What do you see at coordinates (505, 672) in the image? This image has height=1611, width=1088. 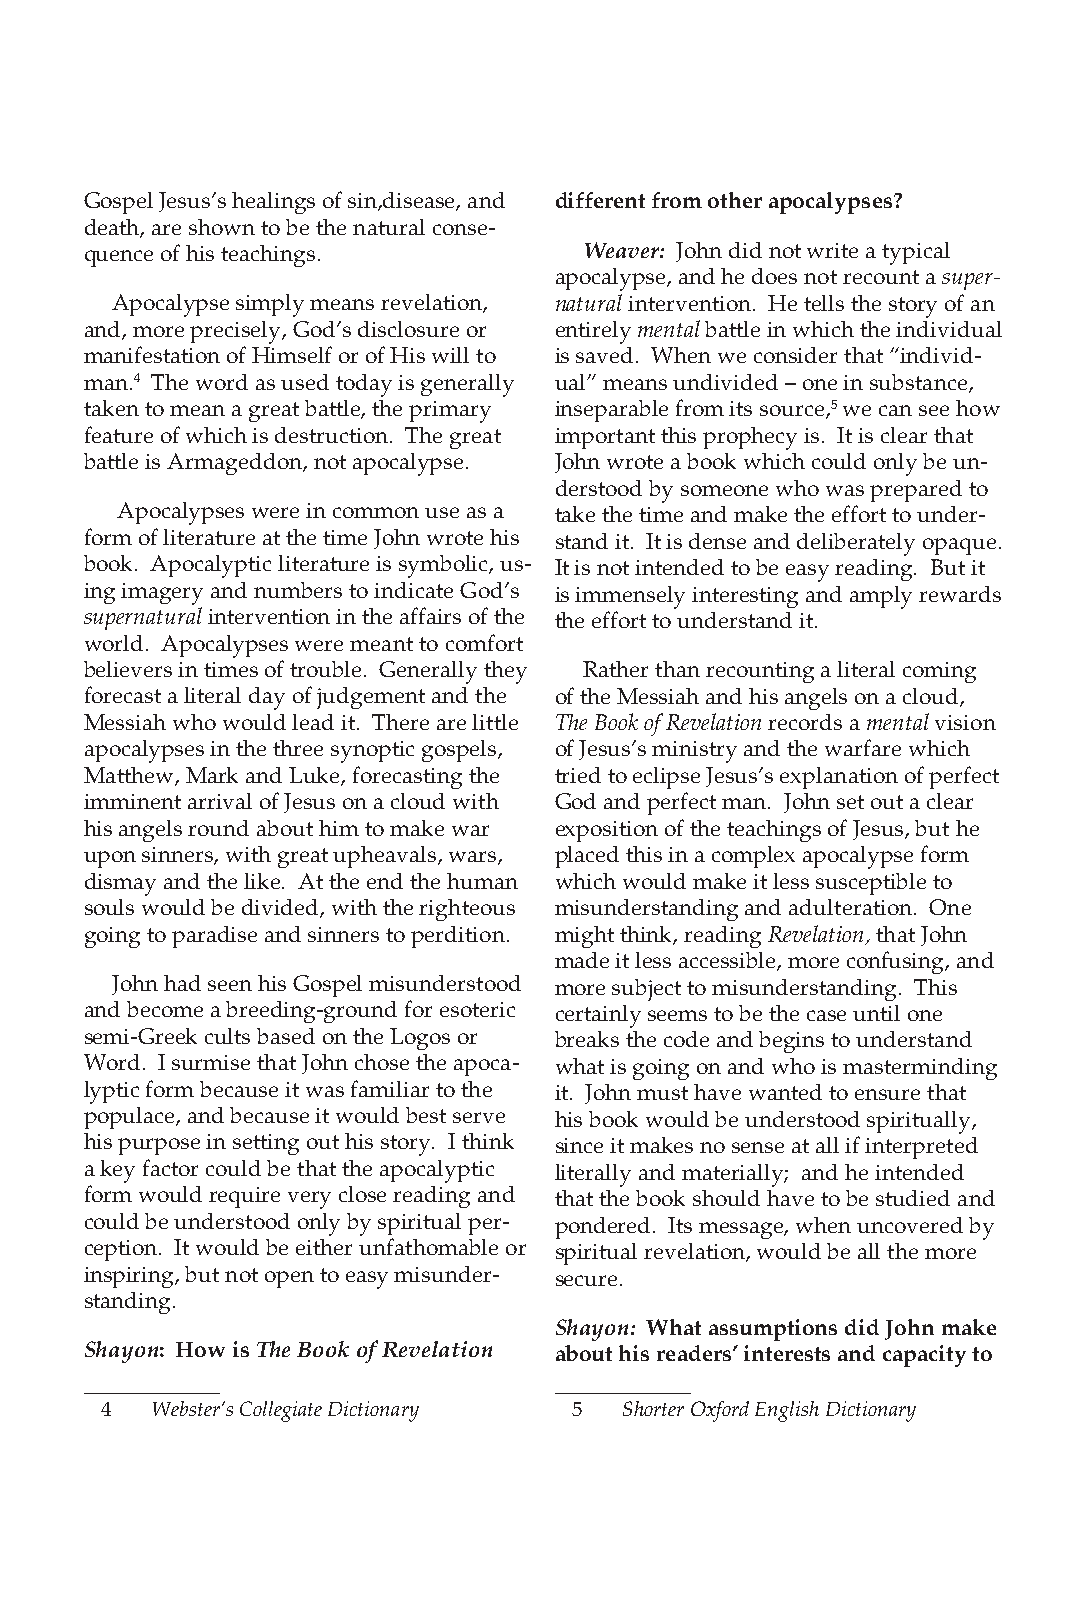 I see `they` at bounding box center [505, 672].
